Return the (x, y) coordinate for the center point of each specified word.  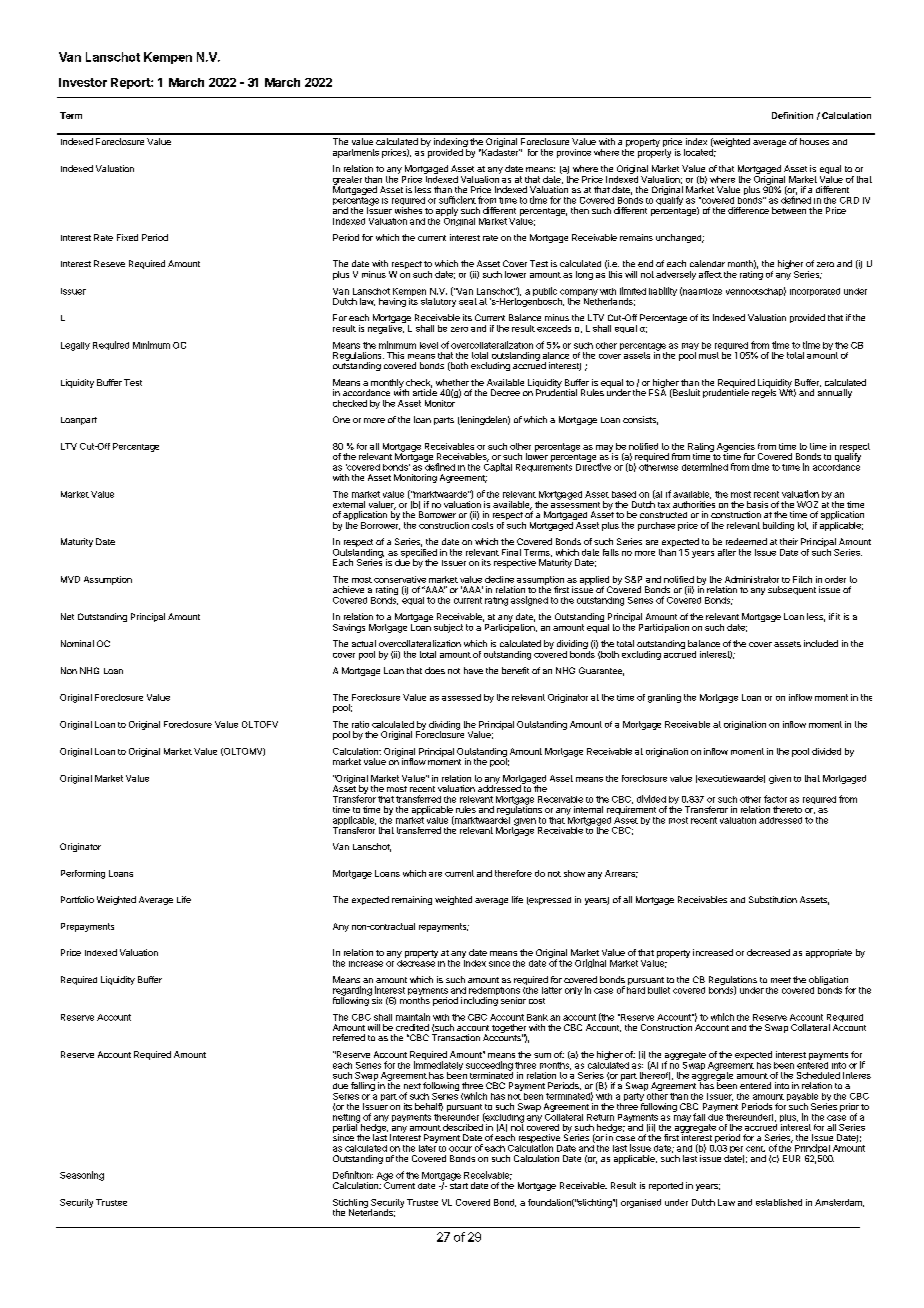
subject (448, 628)
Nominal (77, 643)
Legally (75, 346)
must (709, 355)
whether (452, 382)
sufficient (457, 200)
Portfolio (77, 899)
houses (814, 141)
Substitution (773, 899)
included (821, 643)
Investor (83, 82)
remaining (412, 900)
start (459, 1184)
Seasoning (82, 1176)
